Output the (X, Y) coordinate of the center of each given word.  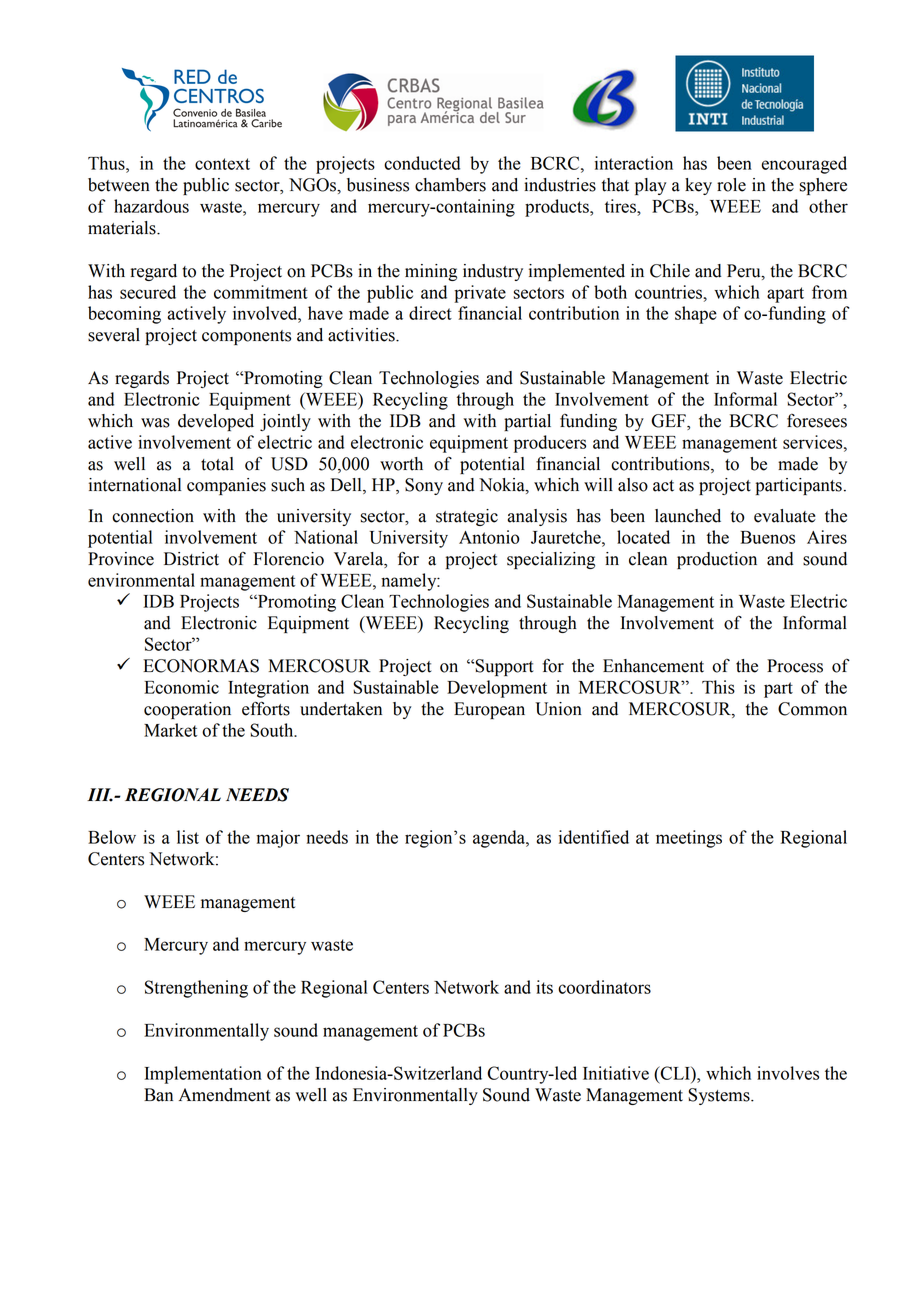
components (246, 337)
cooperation (187, 710)
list (188, 837)
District (191, 559)
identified (594, 837)
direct (430, 313)
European (489, 710)
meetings (689, 839)
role (731, 185)
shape (696, 315)
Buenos (768, 537)
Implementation (203, 1075)
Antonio (489, 537)
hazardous (151, 206)
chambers (450, 185)
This (718, 687)
